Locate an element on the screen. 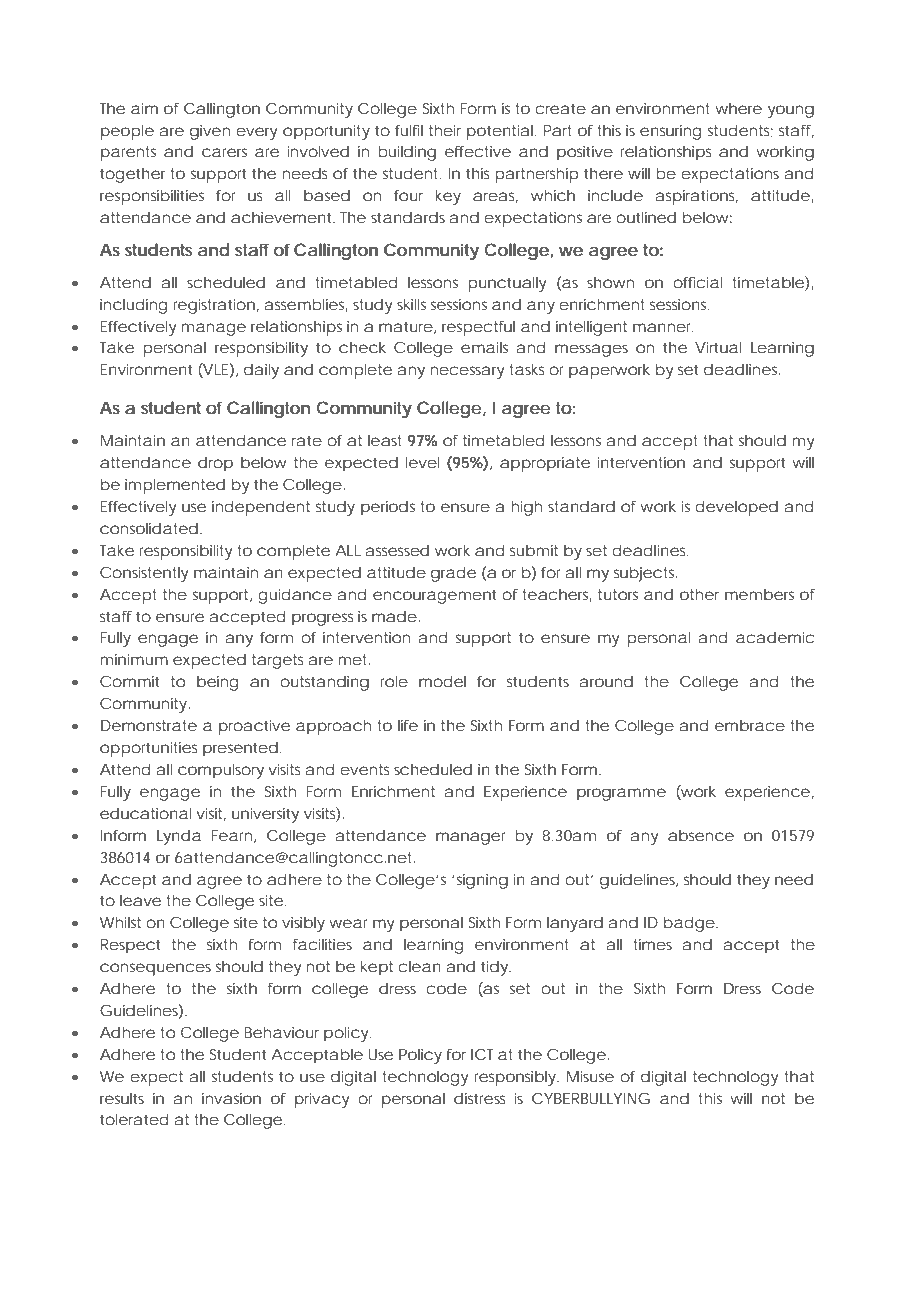 The width and height of the screenshot is (924, 1308). embrace is located at coordinates (750, 725).
